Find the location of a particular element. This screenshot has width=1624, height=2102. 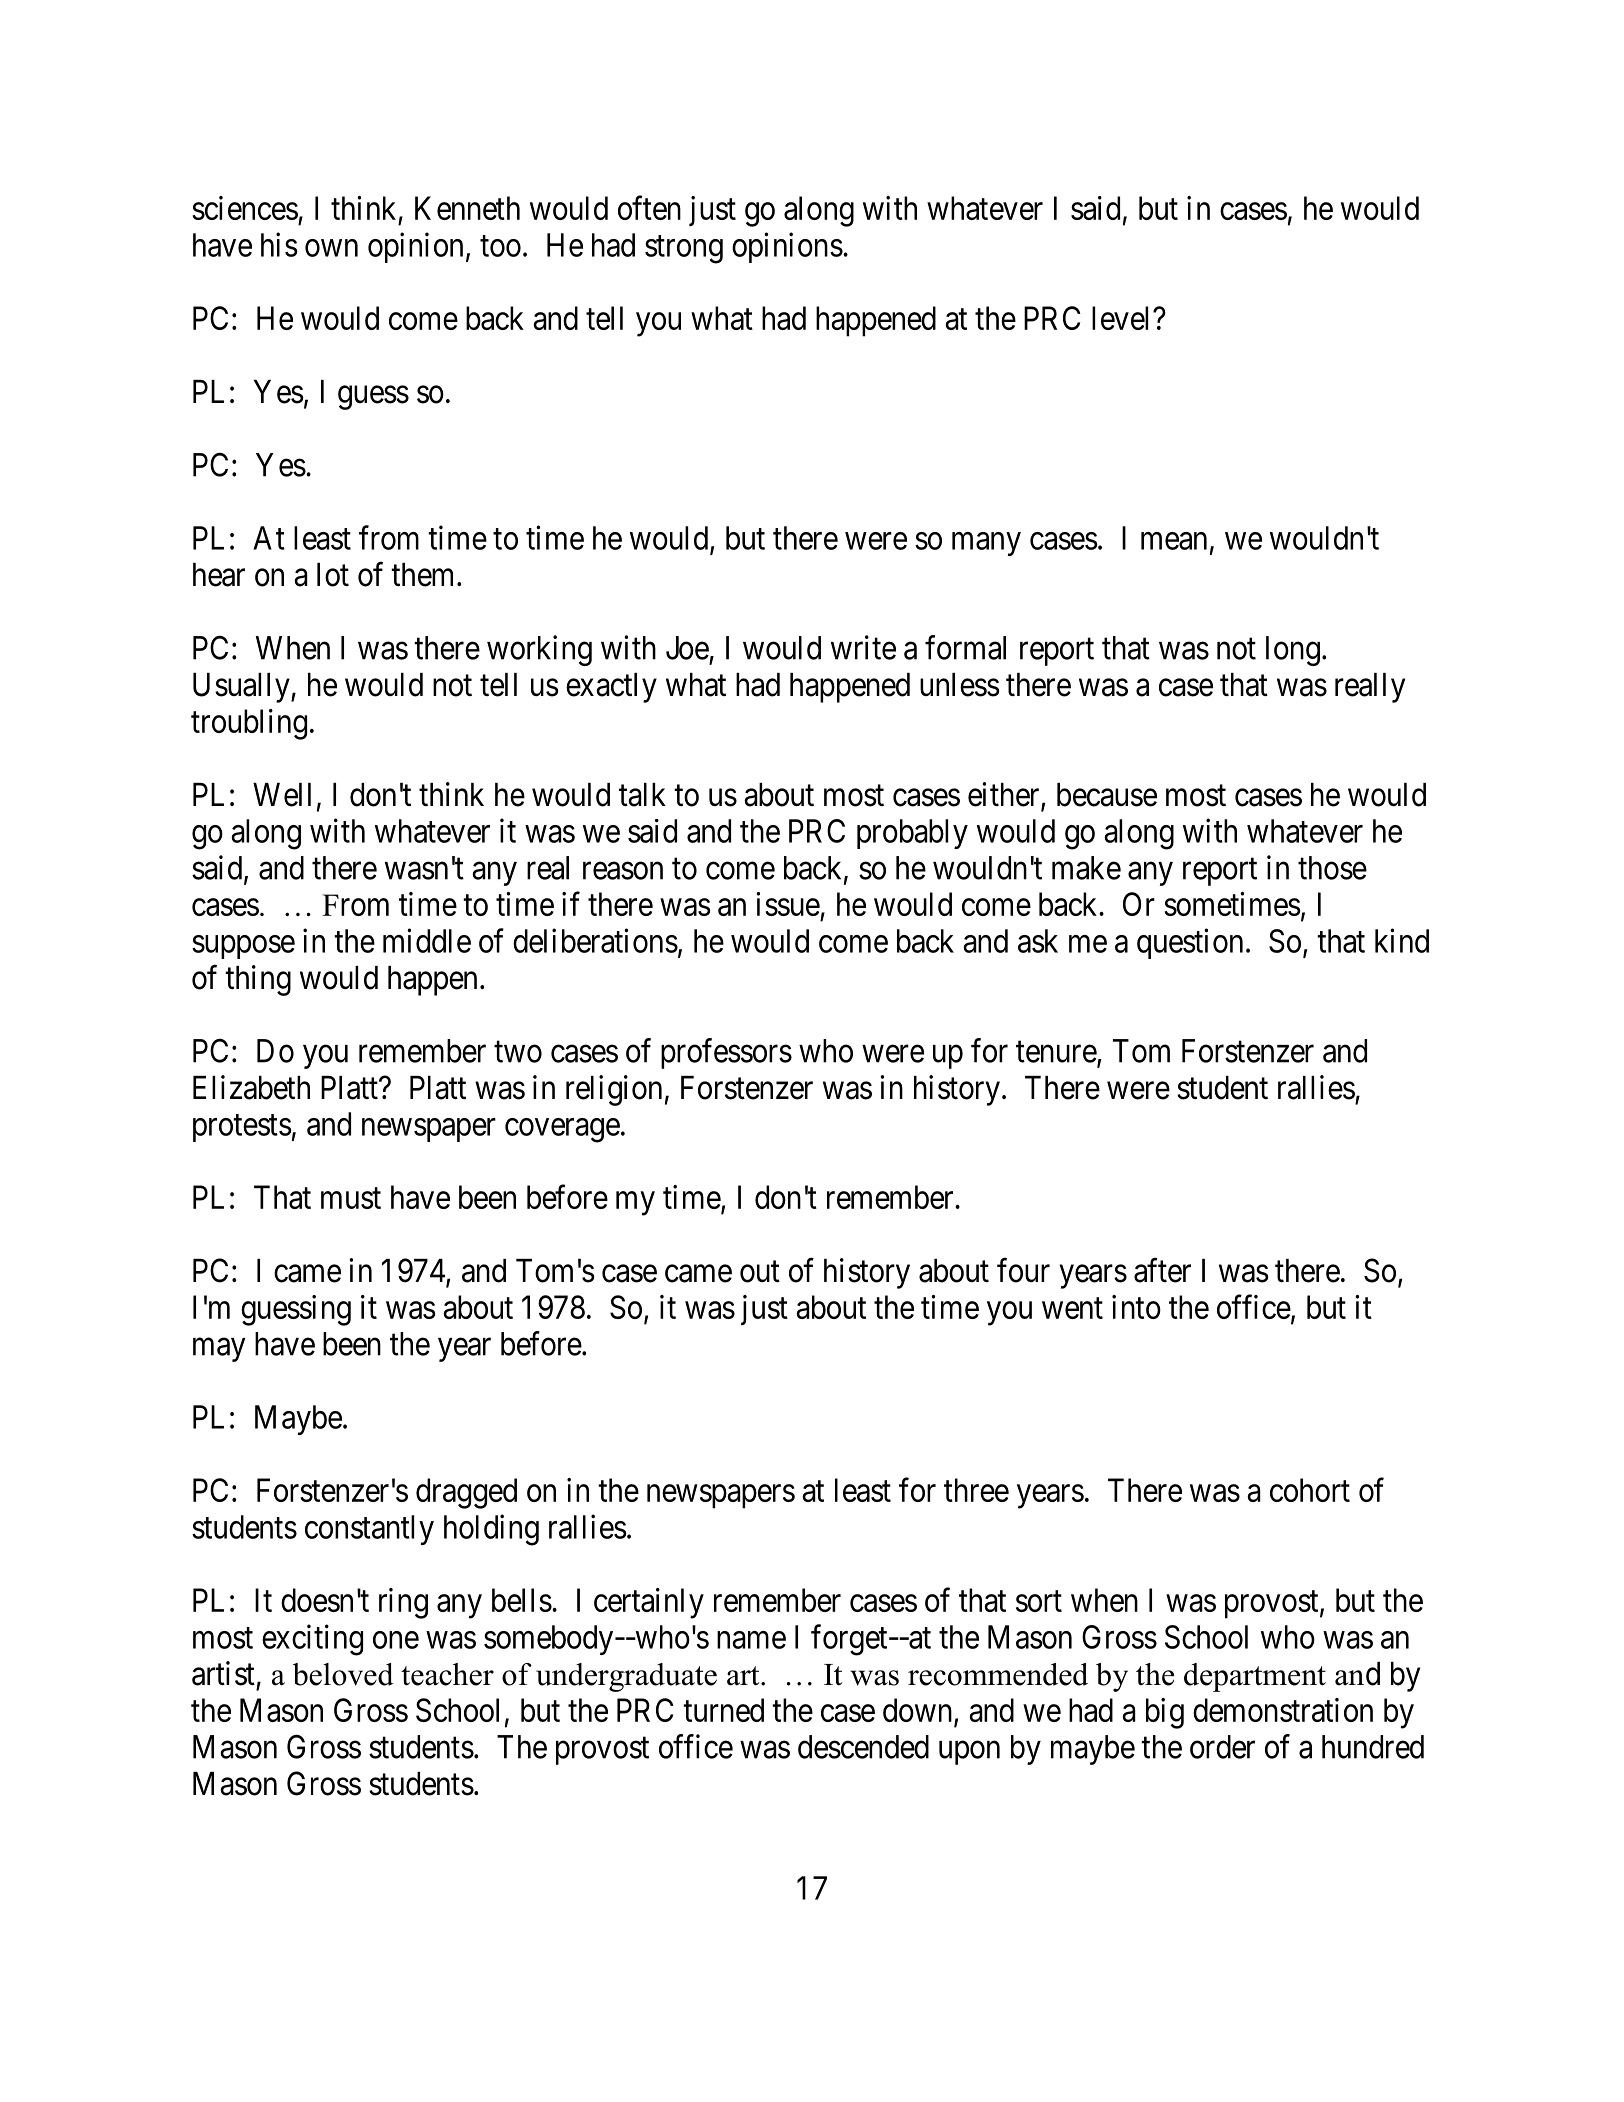

mean is located at coordinates (1174, 541).
